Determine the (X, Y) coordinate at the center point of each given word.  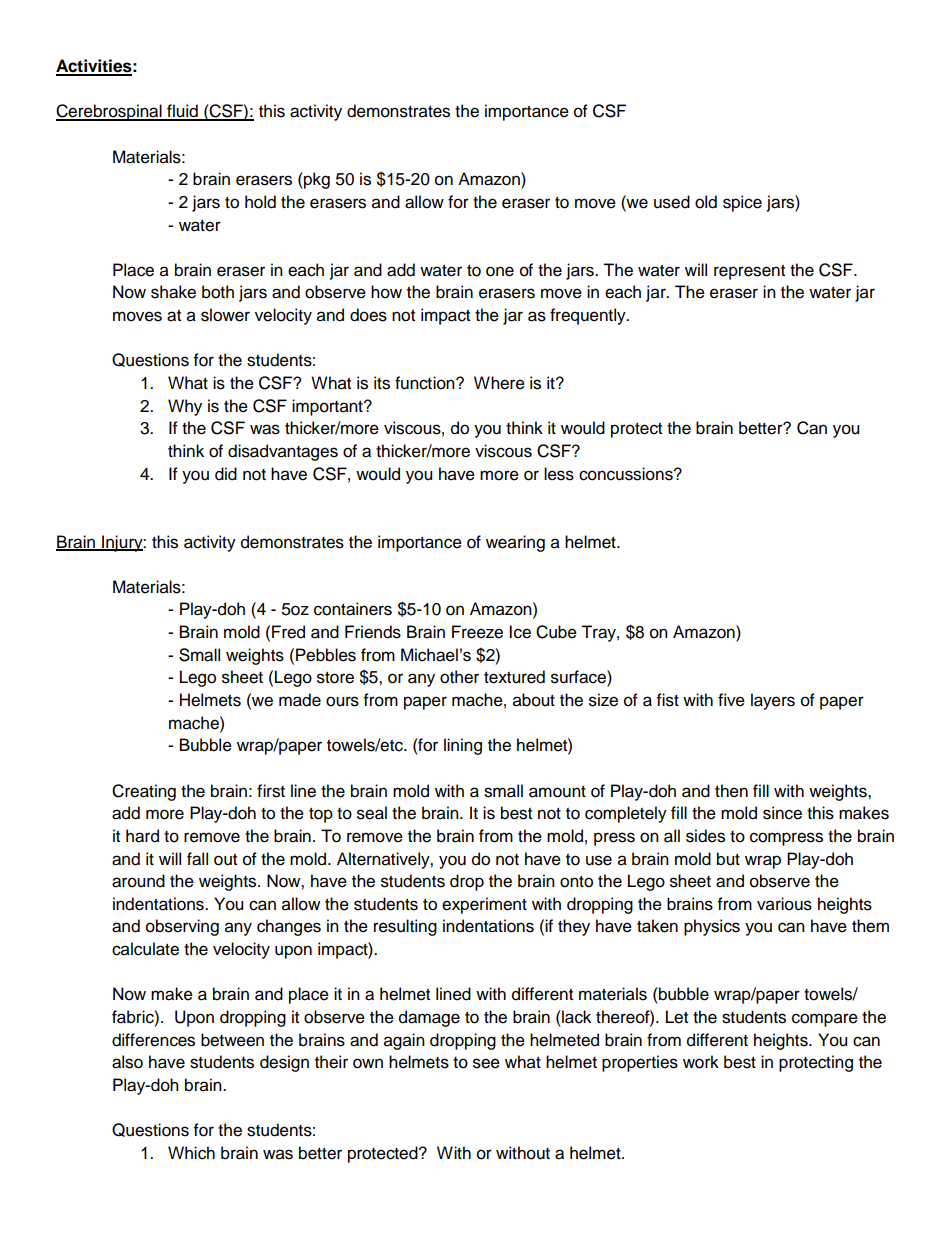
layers (773, 701)
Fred (288, 632)
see (486, 1063)
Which (191, 1153)
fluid (182, 112)
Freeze (477, 632)
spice (742, 203)
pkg (316, 180)
